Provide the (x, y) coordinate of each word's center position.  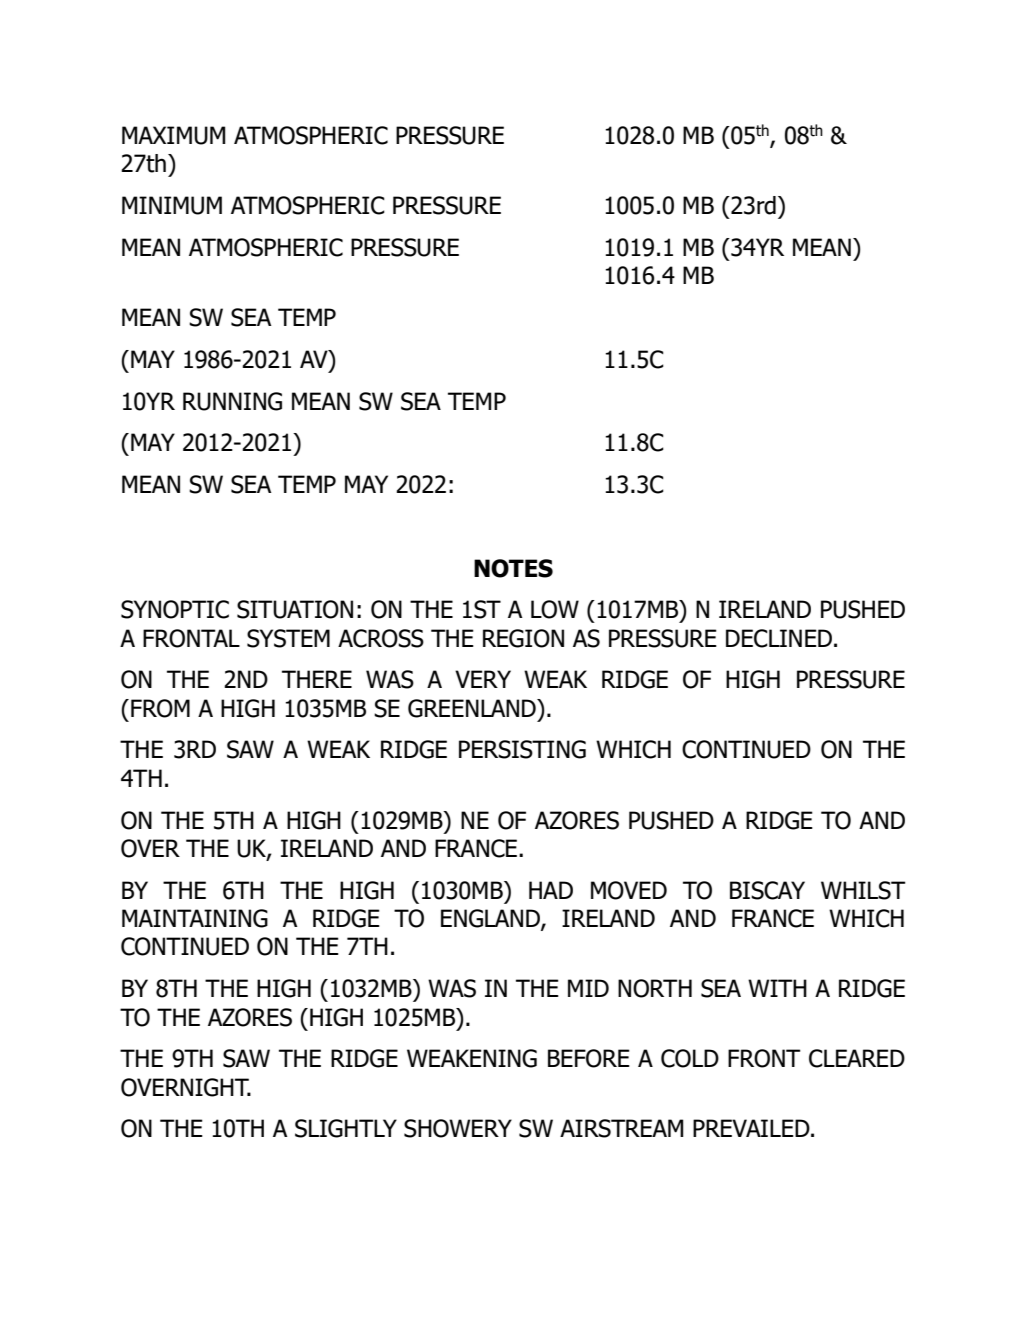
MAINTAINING (195, 918)
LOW (555, 609)
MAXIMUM (174, 135)
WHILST (863, 890)
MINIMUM (172, 205)
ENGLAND (491, 919)
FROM (160, 708)
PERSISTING (522, 749)
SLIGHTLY (346, 1128)
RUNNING (232, 401)
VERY (483, 679)
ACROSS (381, 638)
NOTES (513, 568)
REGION (523, 638)
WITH (777, 988)
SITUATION (295, 609)
